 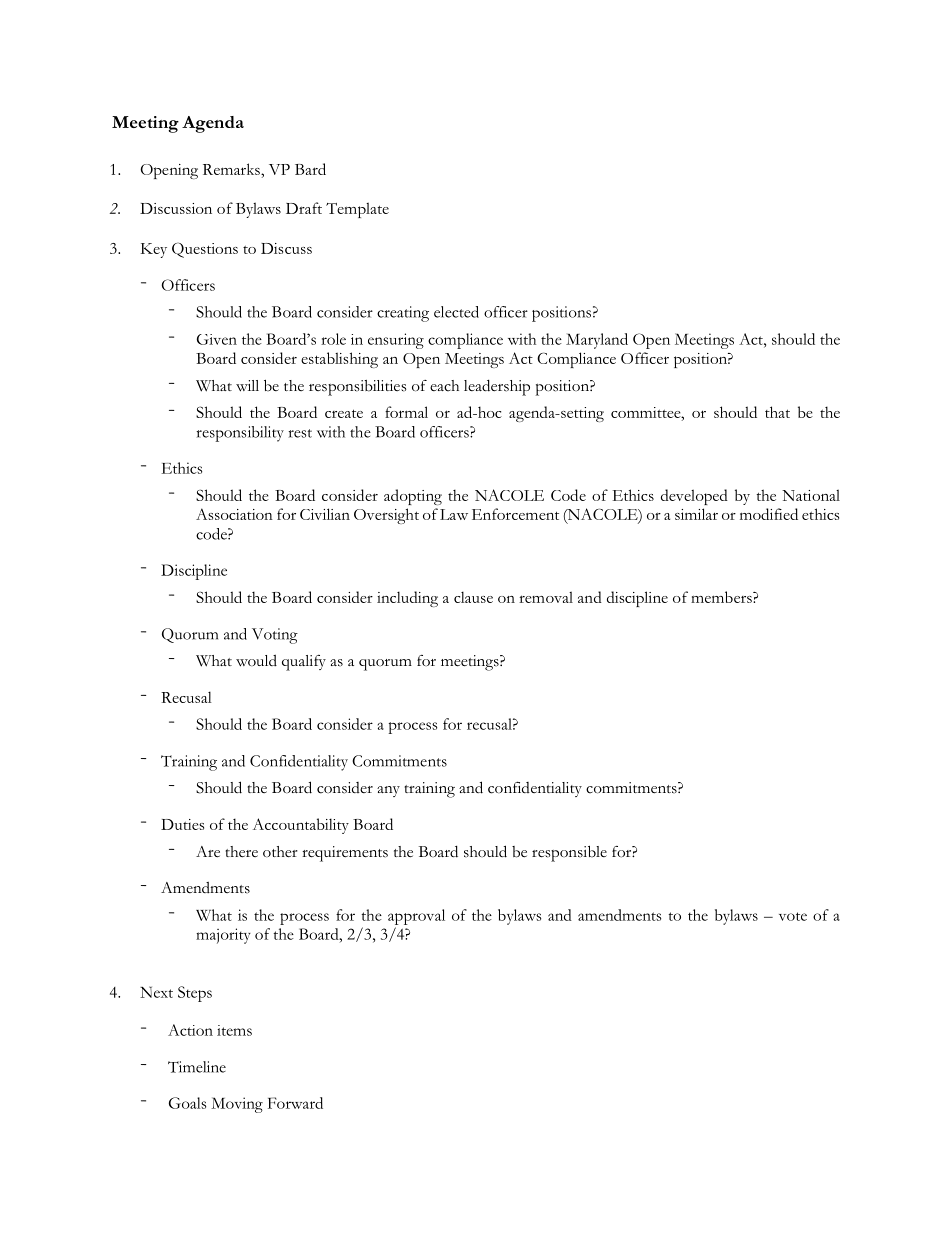 I want to click on Template, so click(x=357, y=210).
